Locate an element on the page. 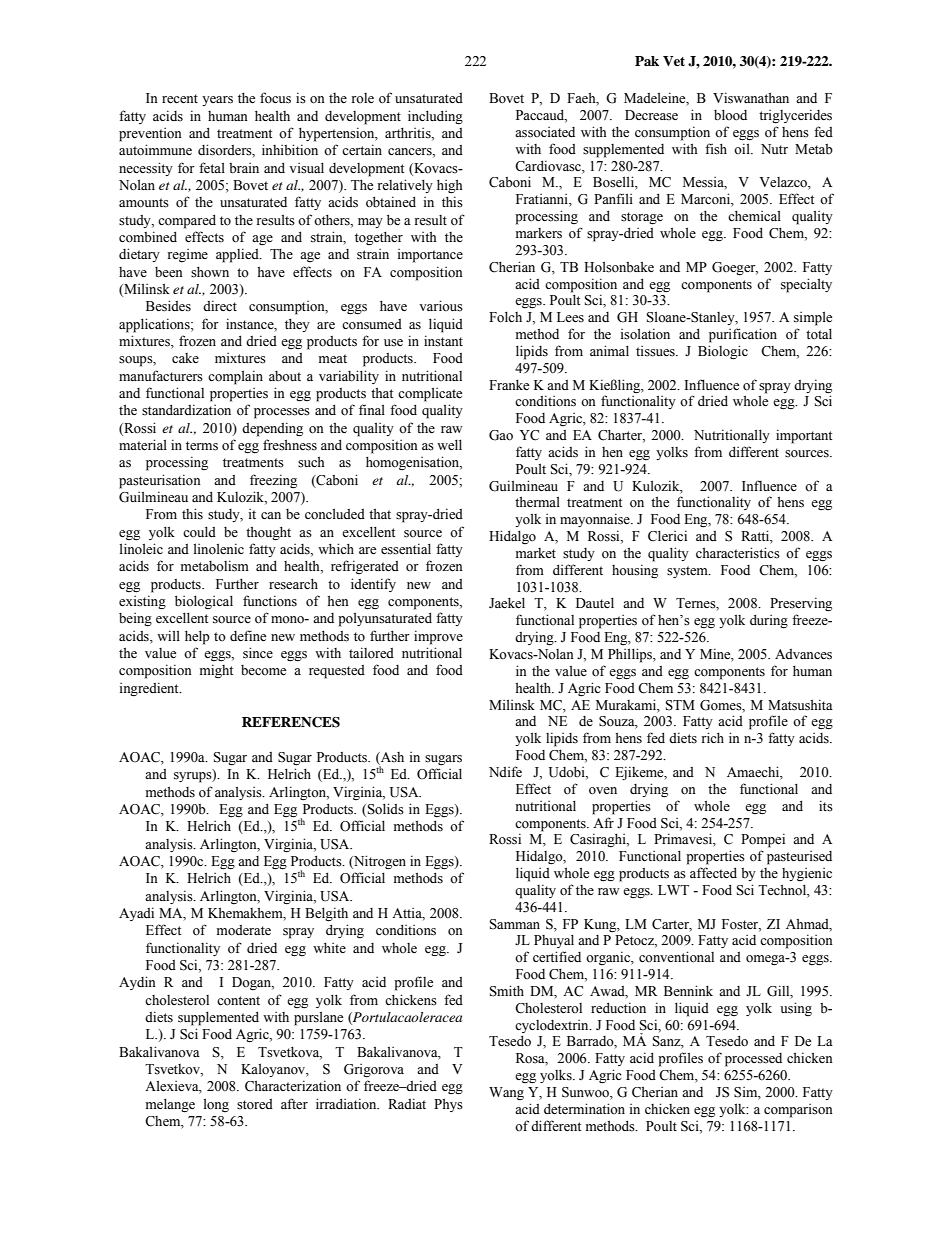 Image resolution: width=952 pixels, height=1233 pixels. years is located at coordinates (217, 101).
